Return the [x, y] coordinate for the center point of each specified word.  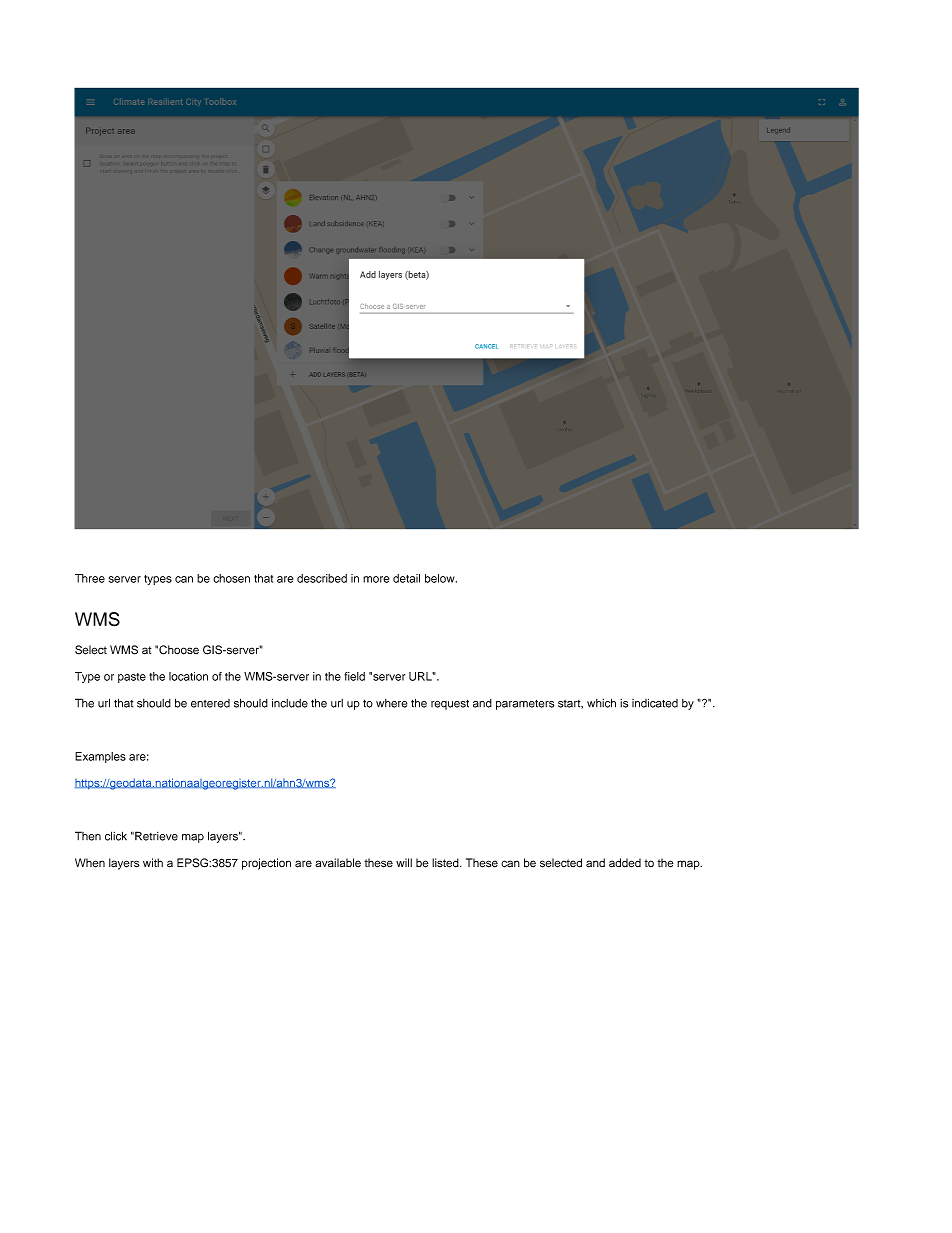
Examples [100, 757]
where [391, 703]
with [153, 862]
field [354, 676]
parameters [525, 704]
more [376, 579]
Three [90, 578]
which [601, 703]
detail [406, 578]
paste [132, 678]
